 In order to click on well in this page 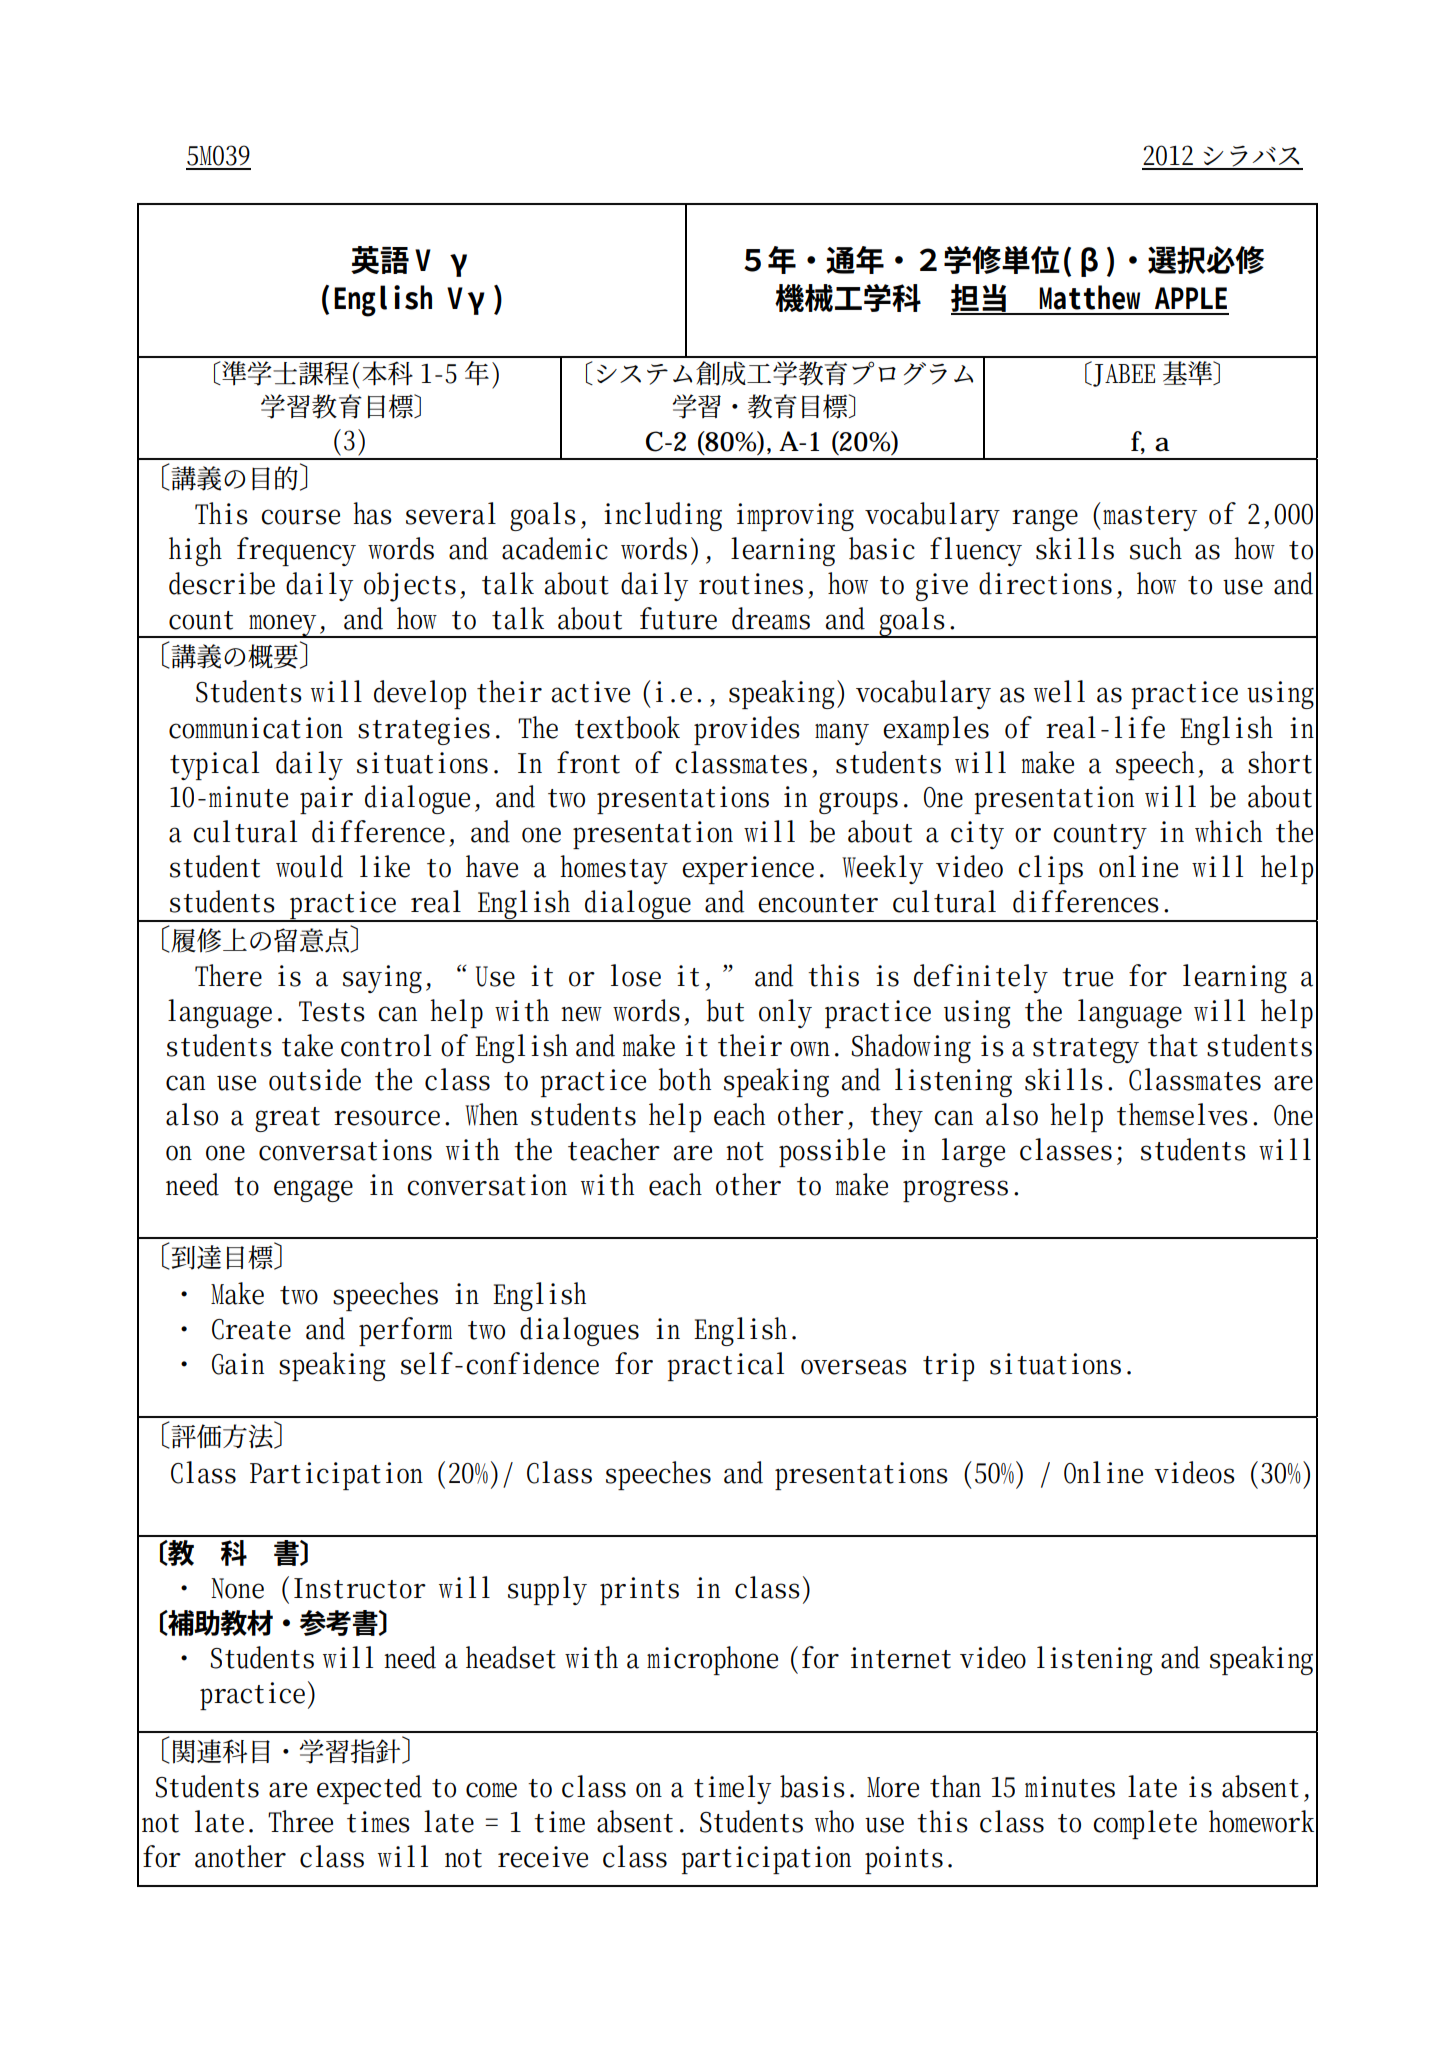, I will do `click(1059, 691)`.
